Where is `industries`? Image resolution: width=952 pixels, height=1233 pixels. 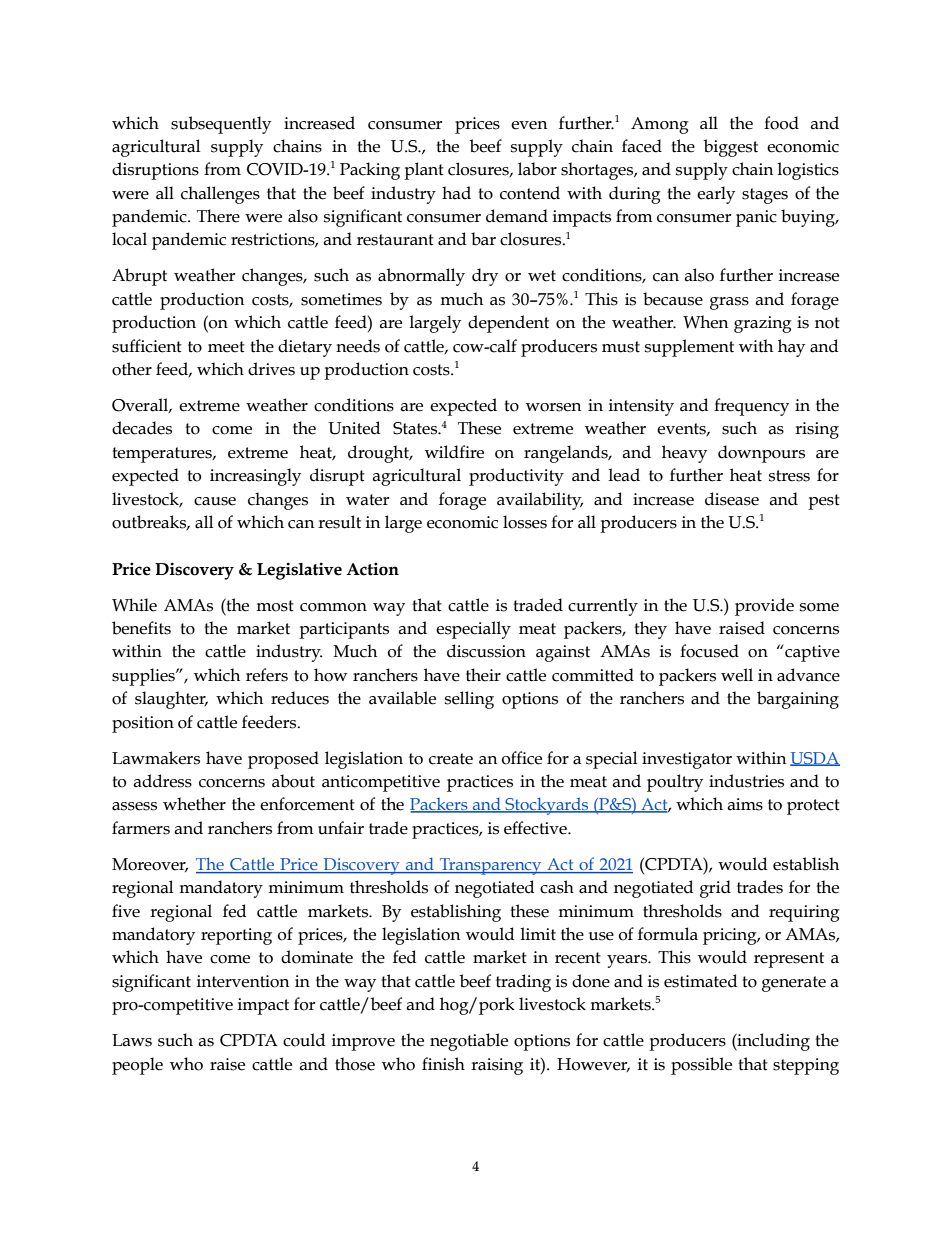 industries is located at coordinates (746, 781).
